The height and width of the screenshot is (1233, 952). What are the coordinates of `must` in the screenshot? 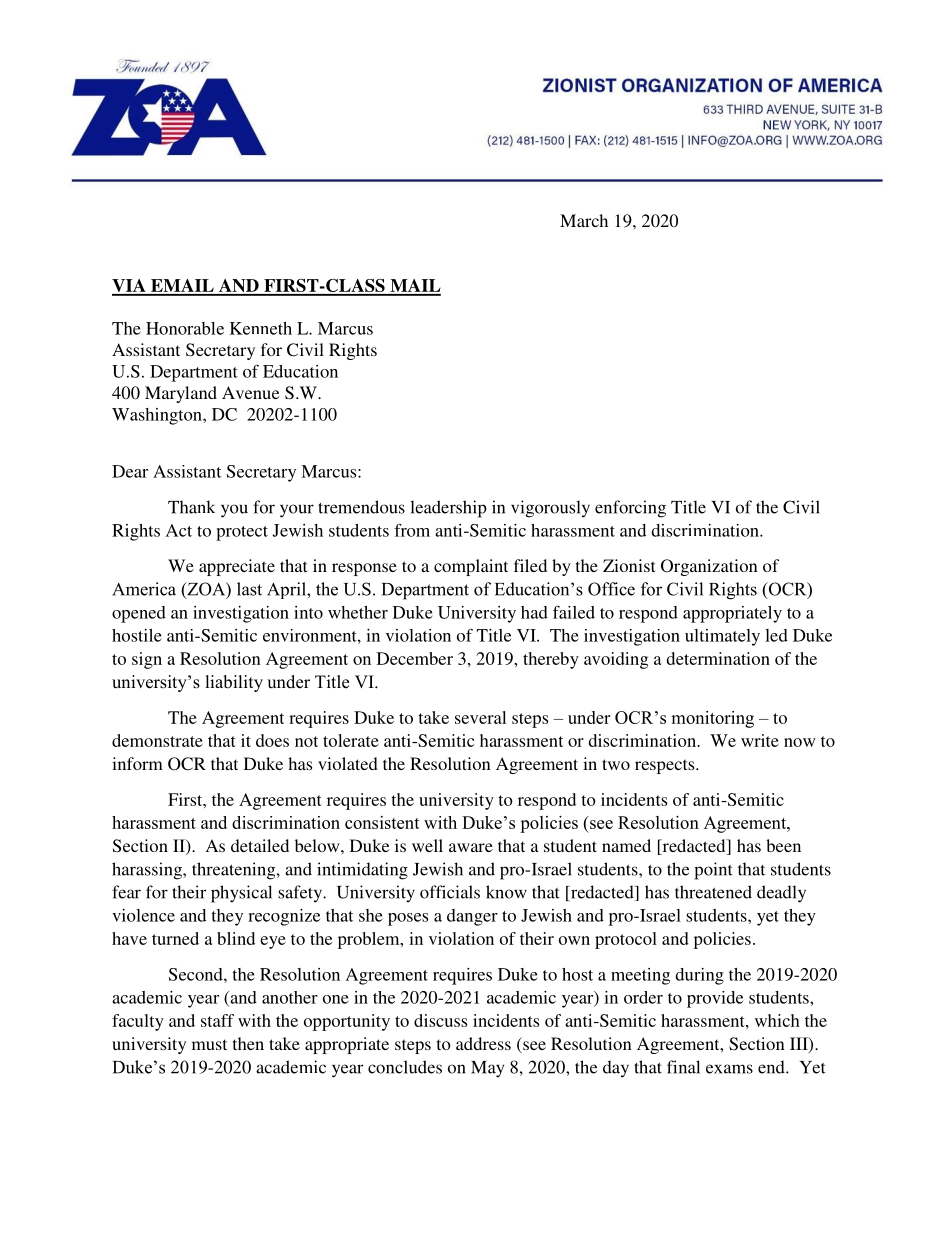 It's located at (209, 1044).
